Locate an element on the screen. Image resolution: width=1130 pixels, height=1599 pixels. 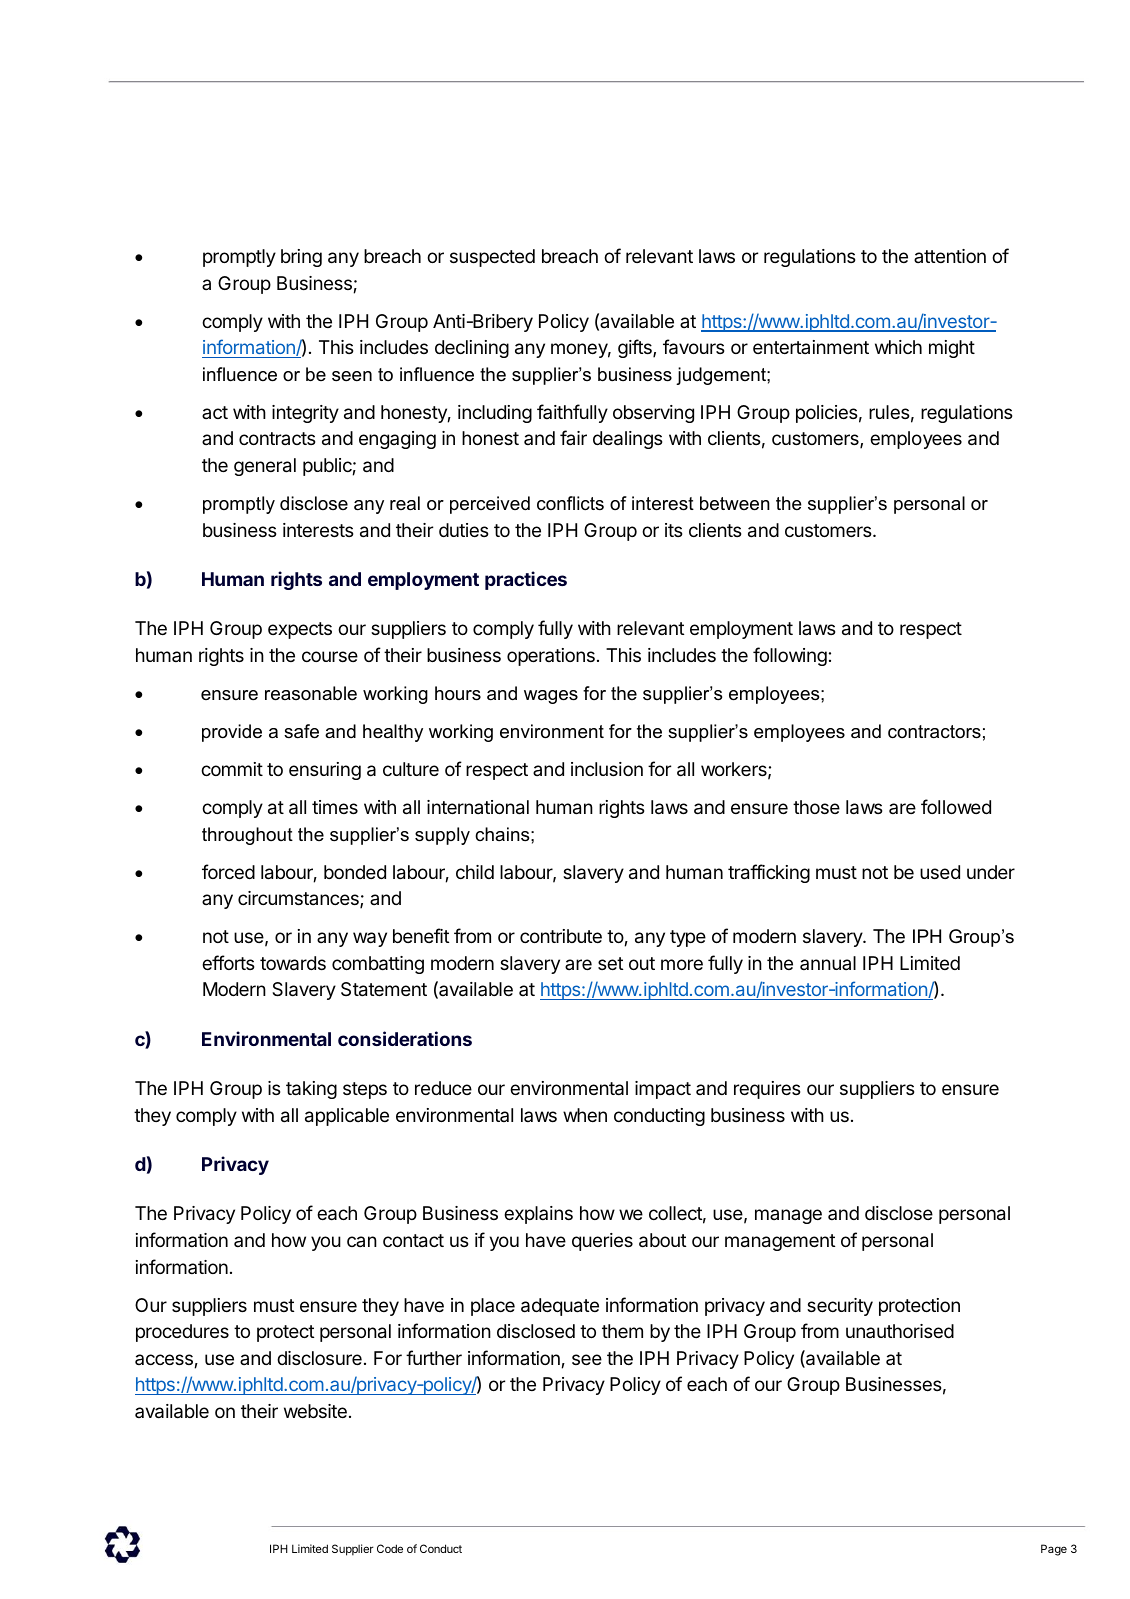
attention is located at coordinates (950, 256).
